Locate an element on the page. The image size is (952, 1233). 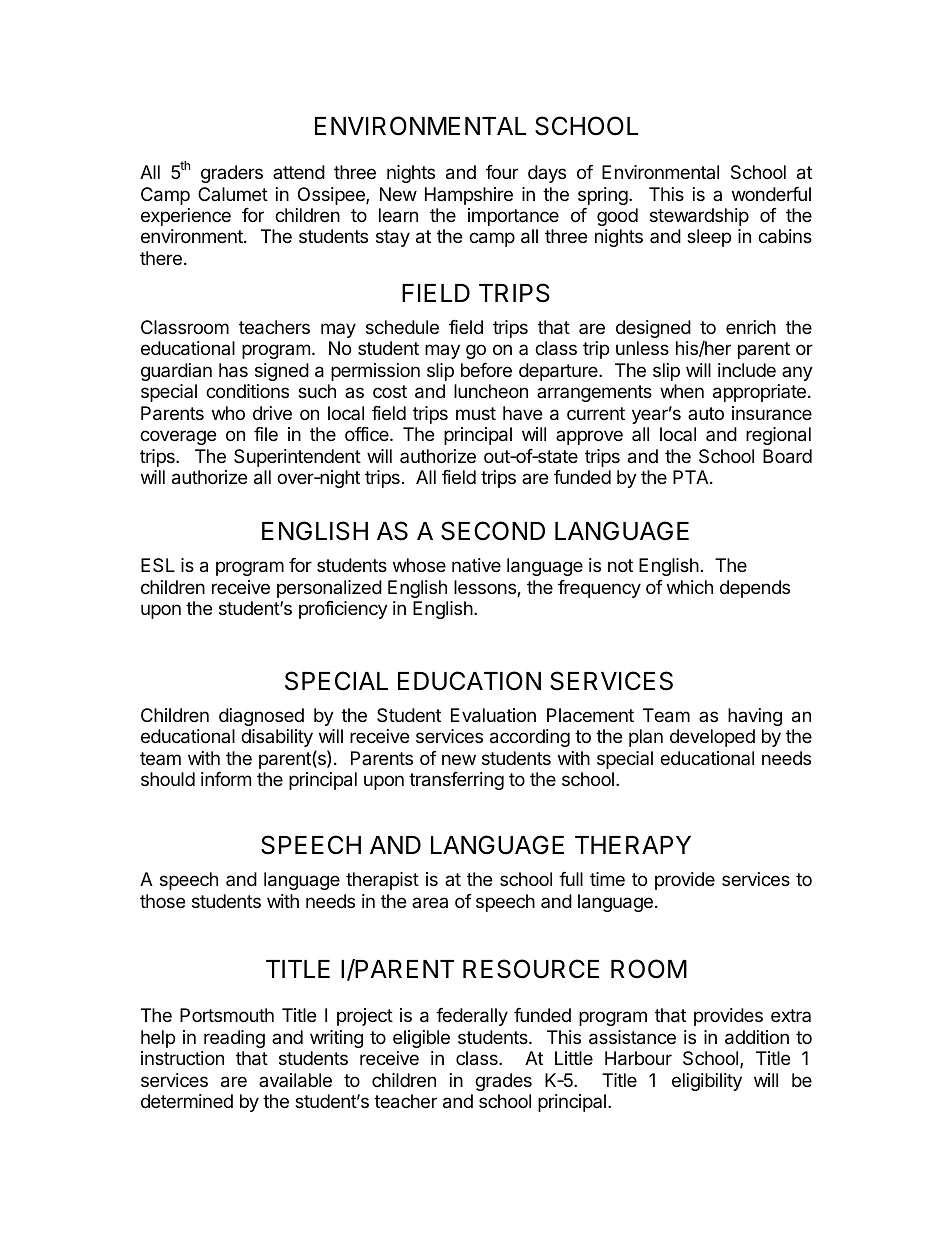
Superintendent is located at coordinates (297, 458).
